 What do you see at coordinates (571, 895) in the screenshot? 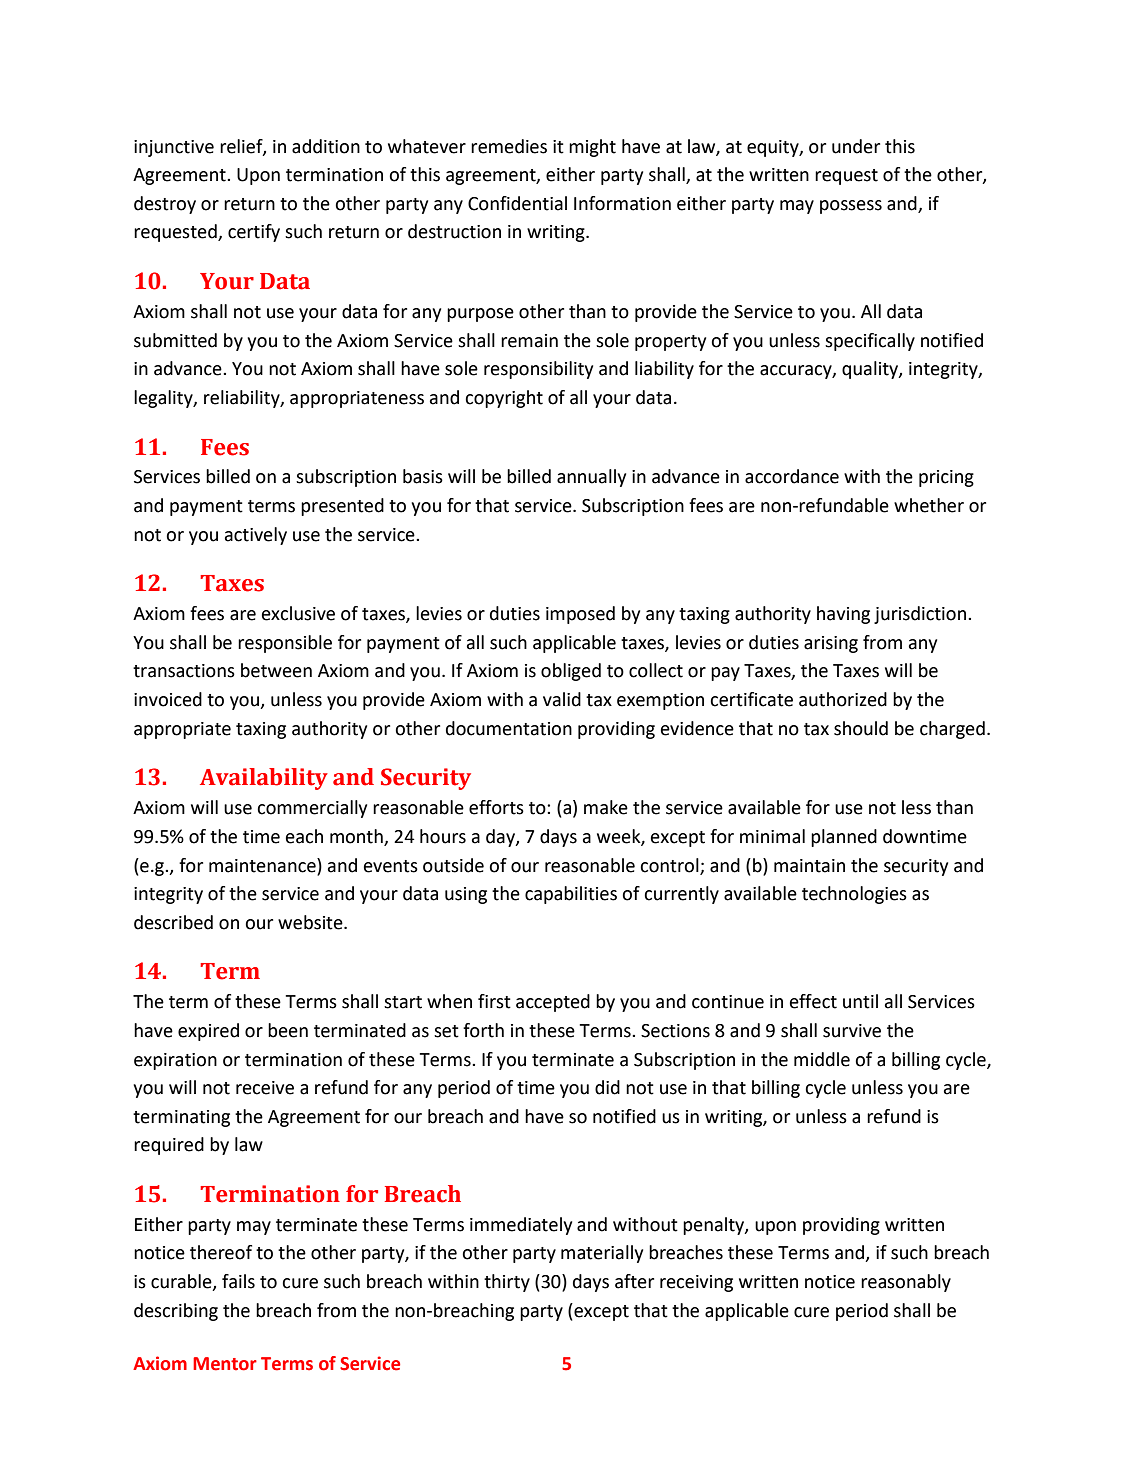
I see `capabilities` at bounding box center [571, 895].
